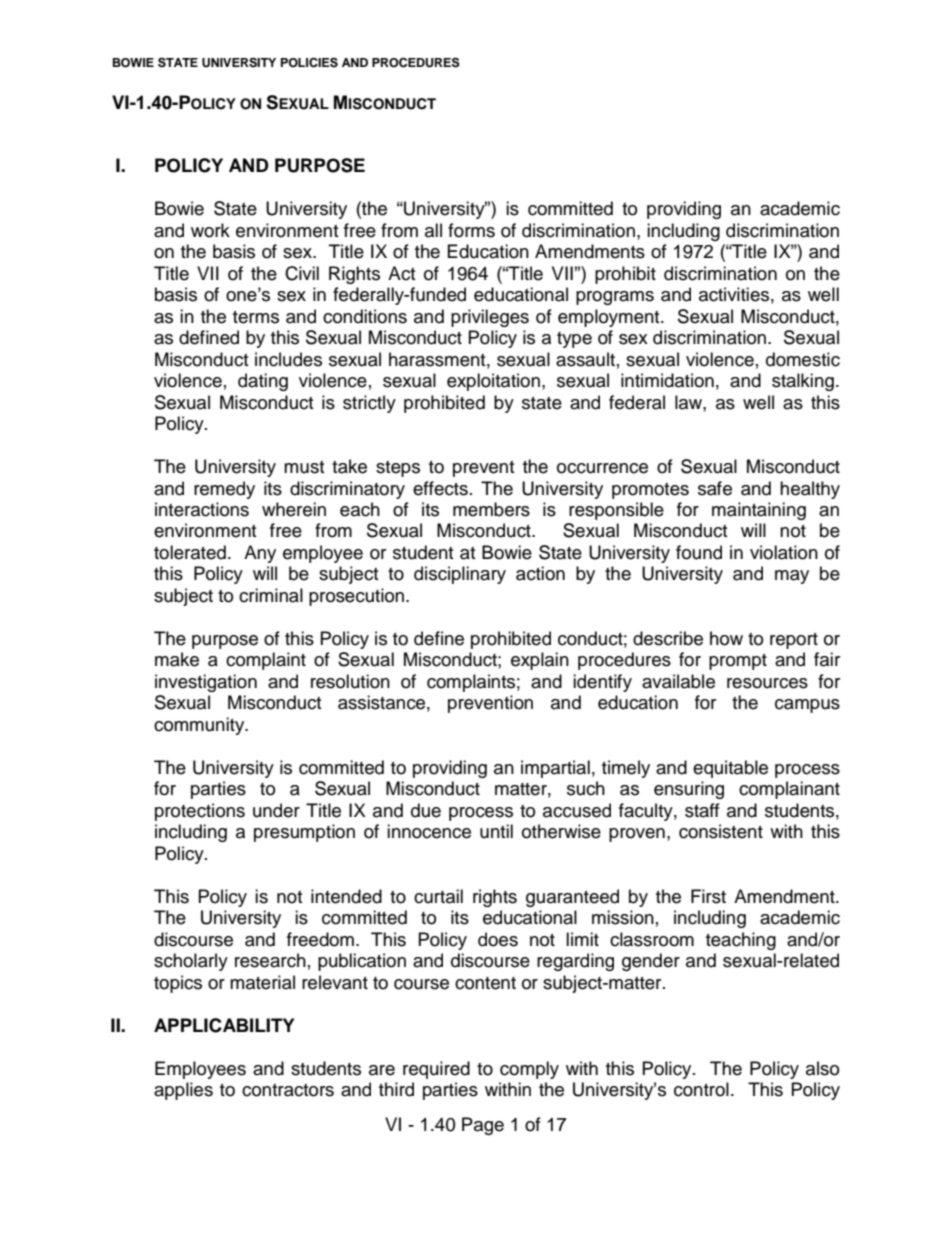 This page has height=1233, width=952. I want to click on criminal, so click(271, 595).
